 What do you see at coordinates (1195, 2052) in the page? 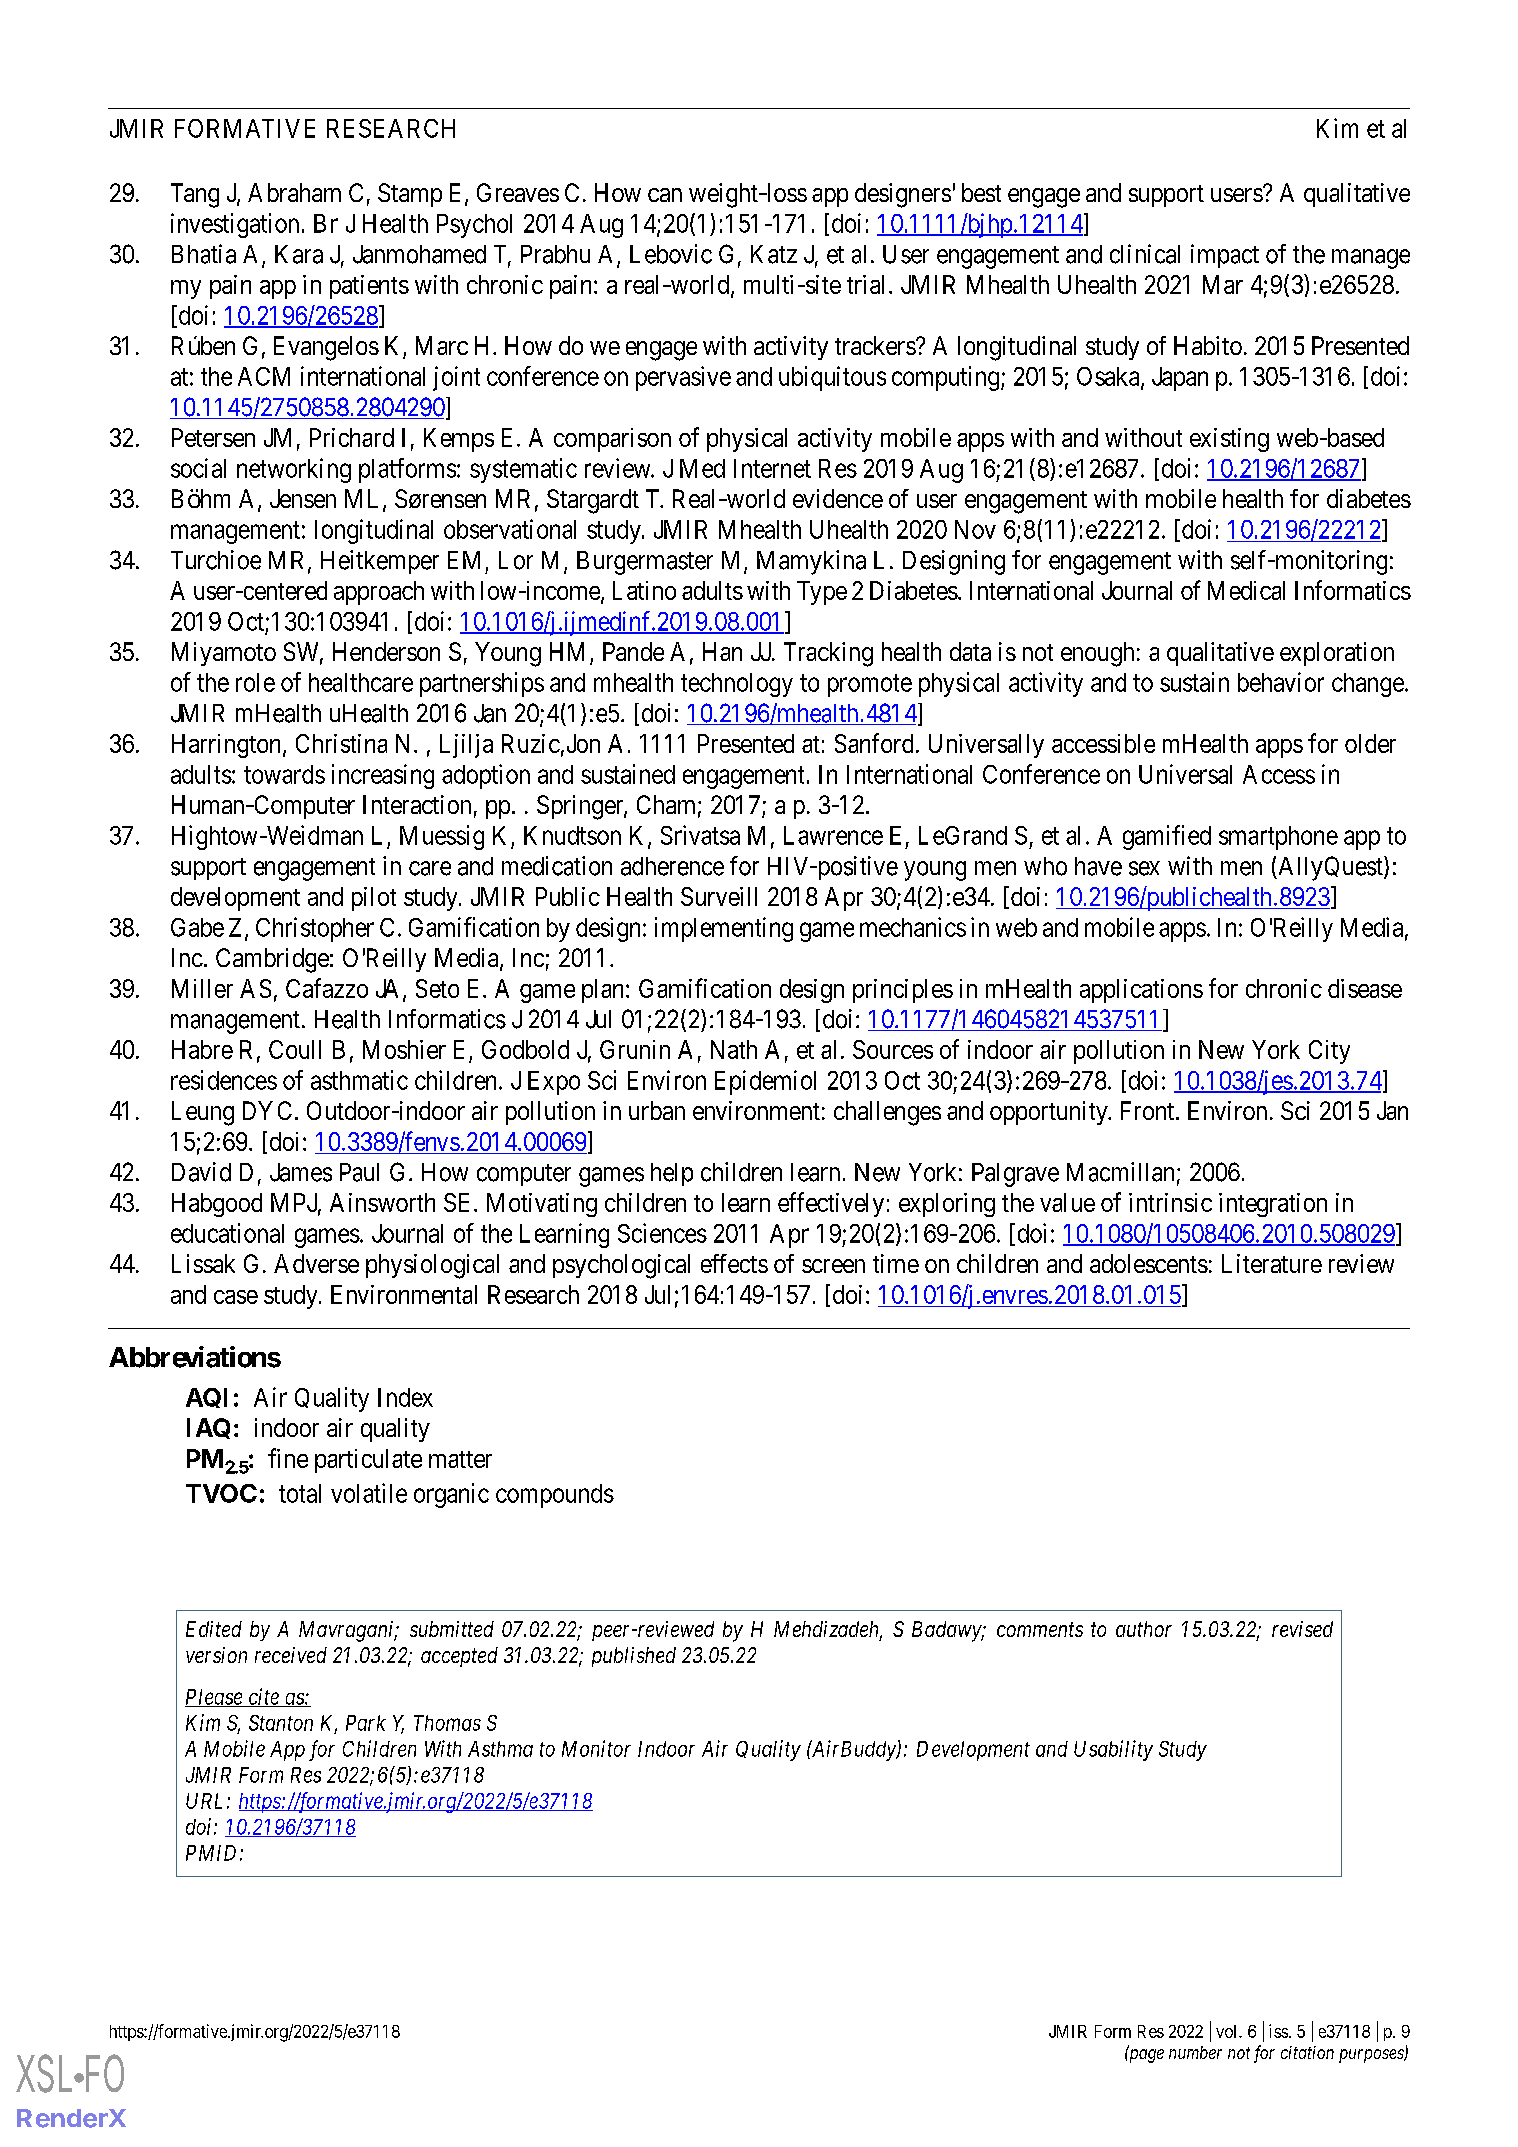
I see `number` at bounding box center [1195, 2052].
